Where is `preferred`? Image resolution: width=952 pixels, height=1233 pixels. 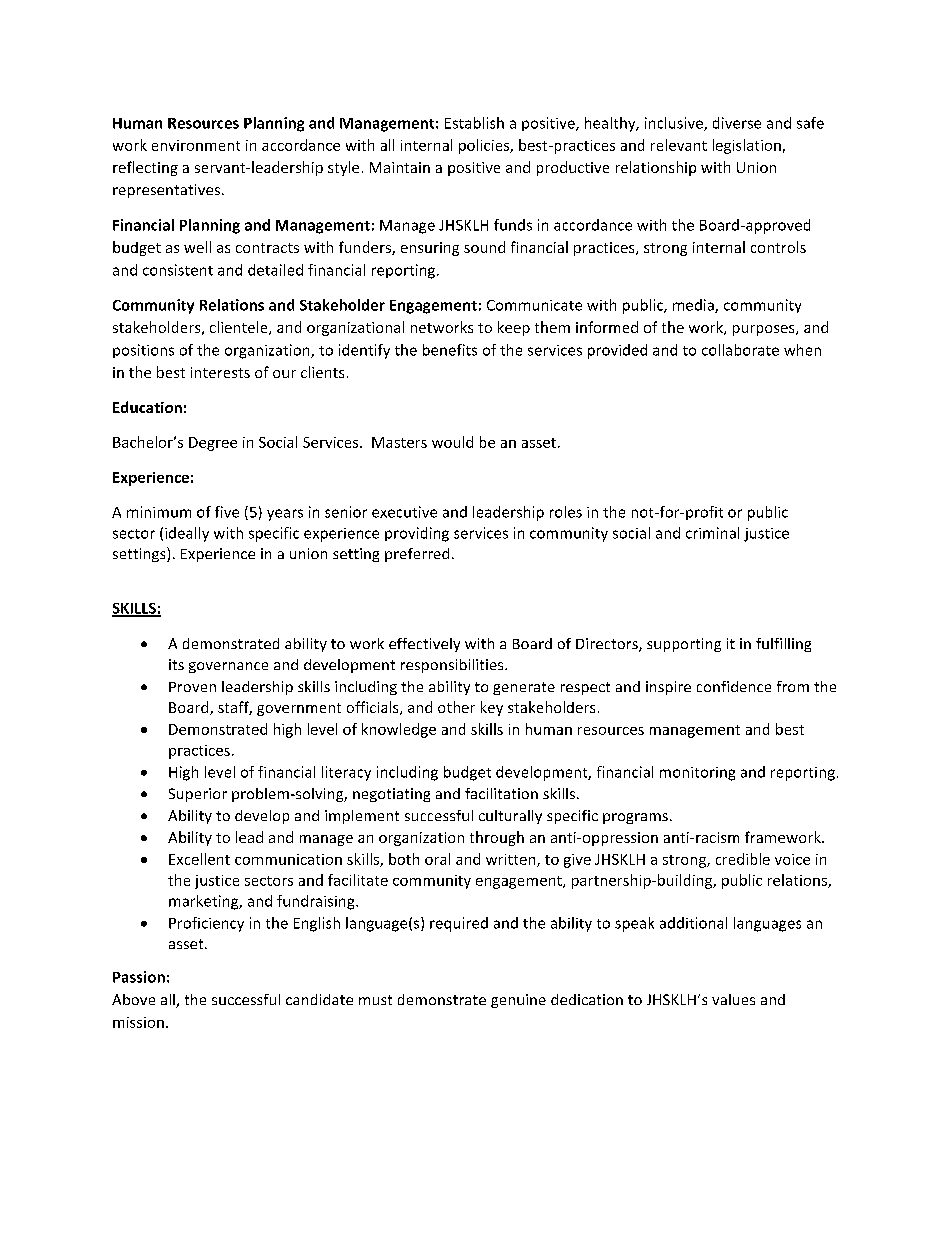 preferred is located at coordinates (417, 555).
